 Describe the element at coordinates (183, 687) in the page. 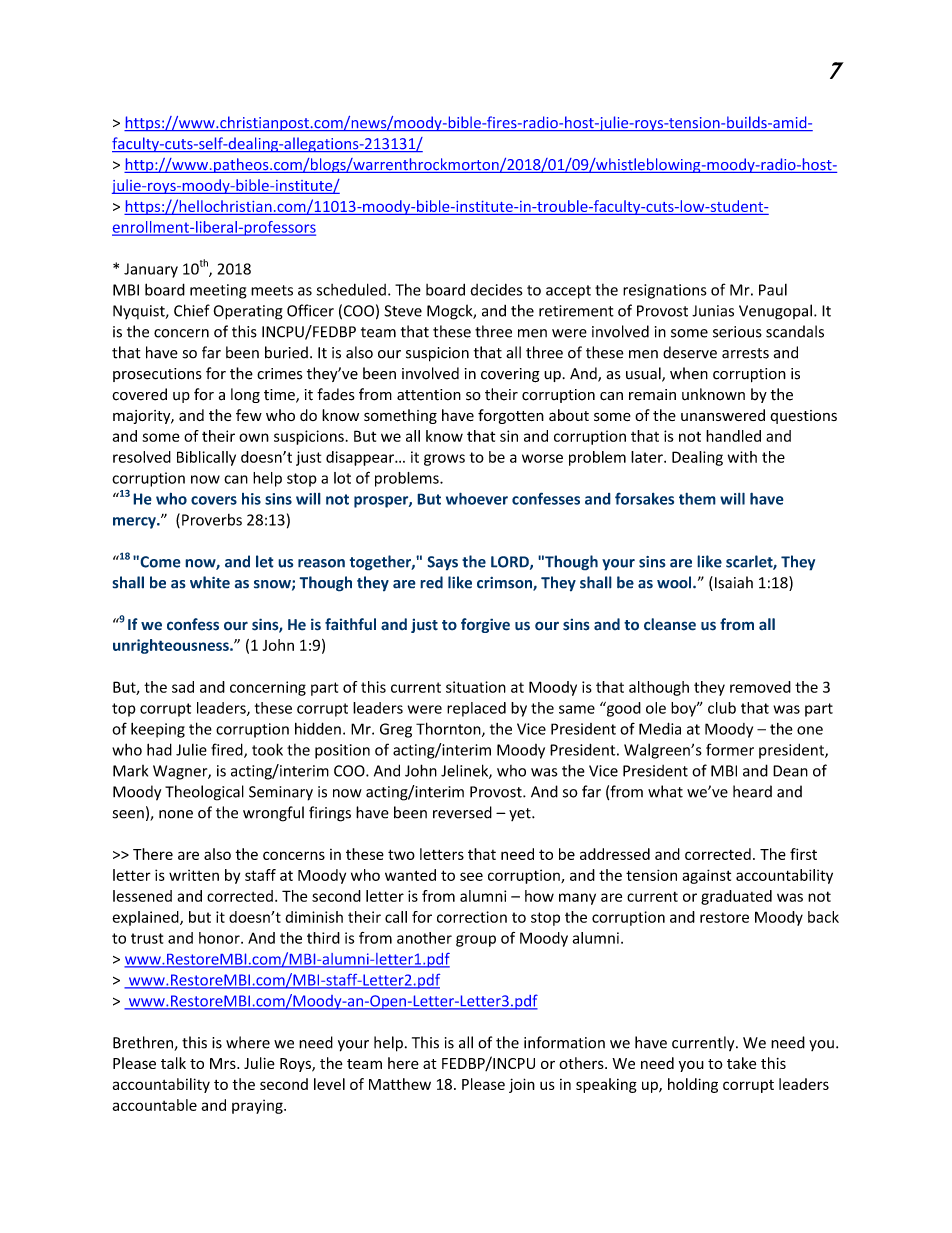

I see `sad` at that location.
